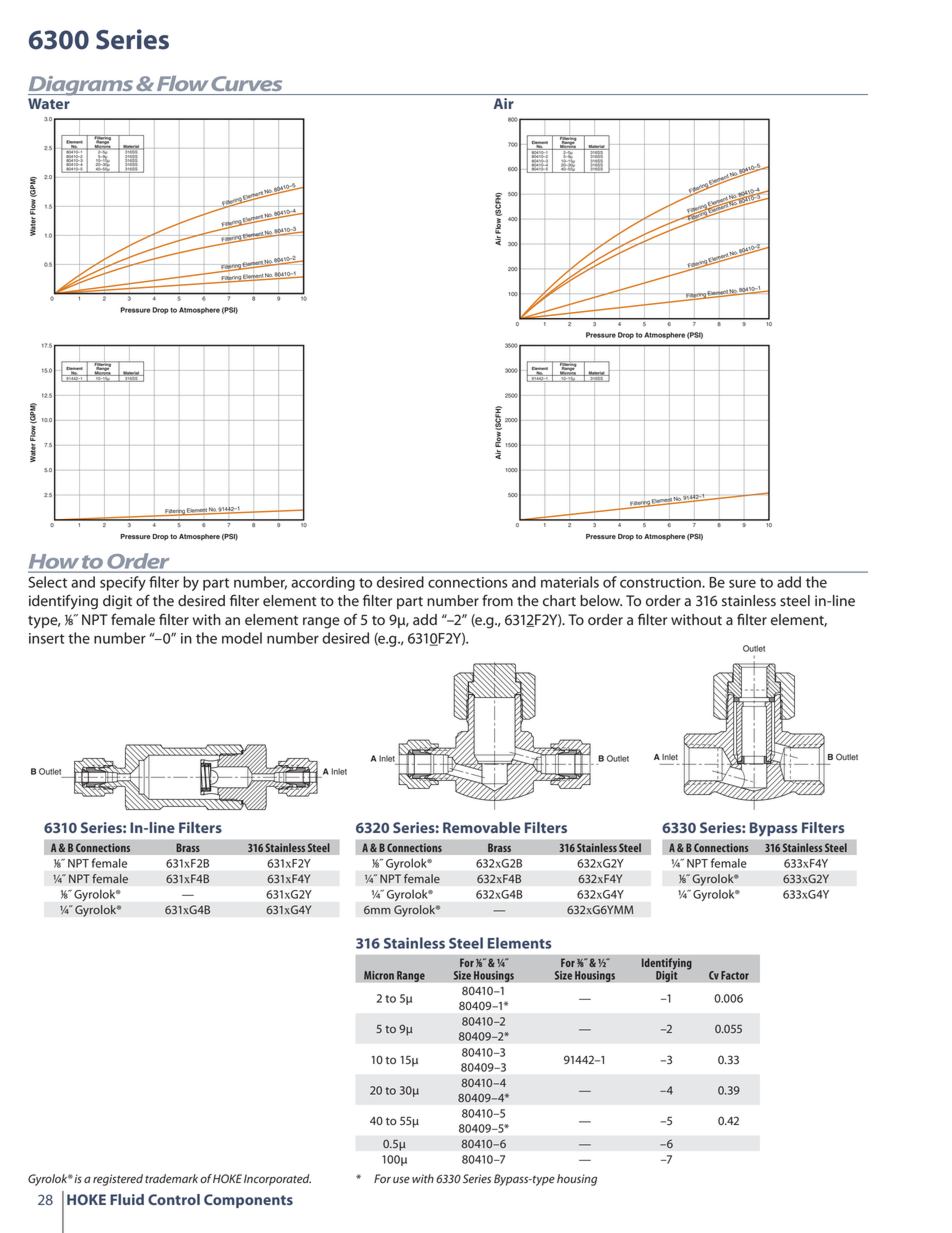 The height and width of the screenshot is (1233, 952). What do you see at coordinates (401, 1180) in the screenshot?
I see `use` at bounding box center [401, 1180].
